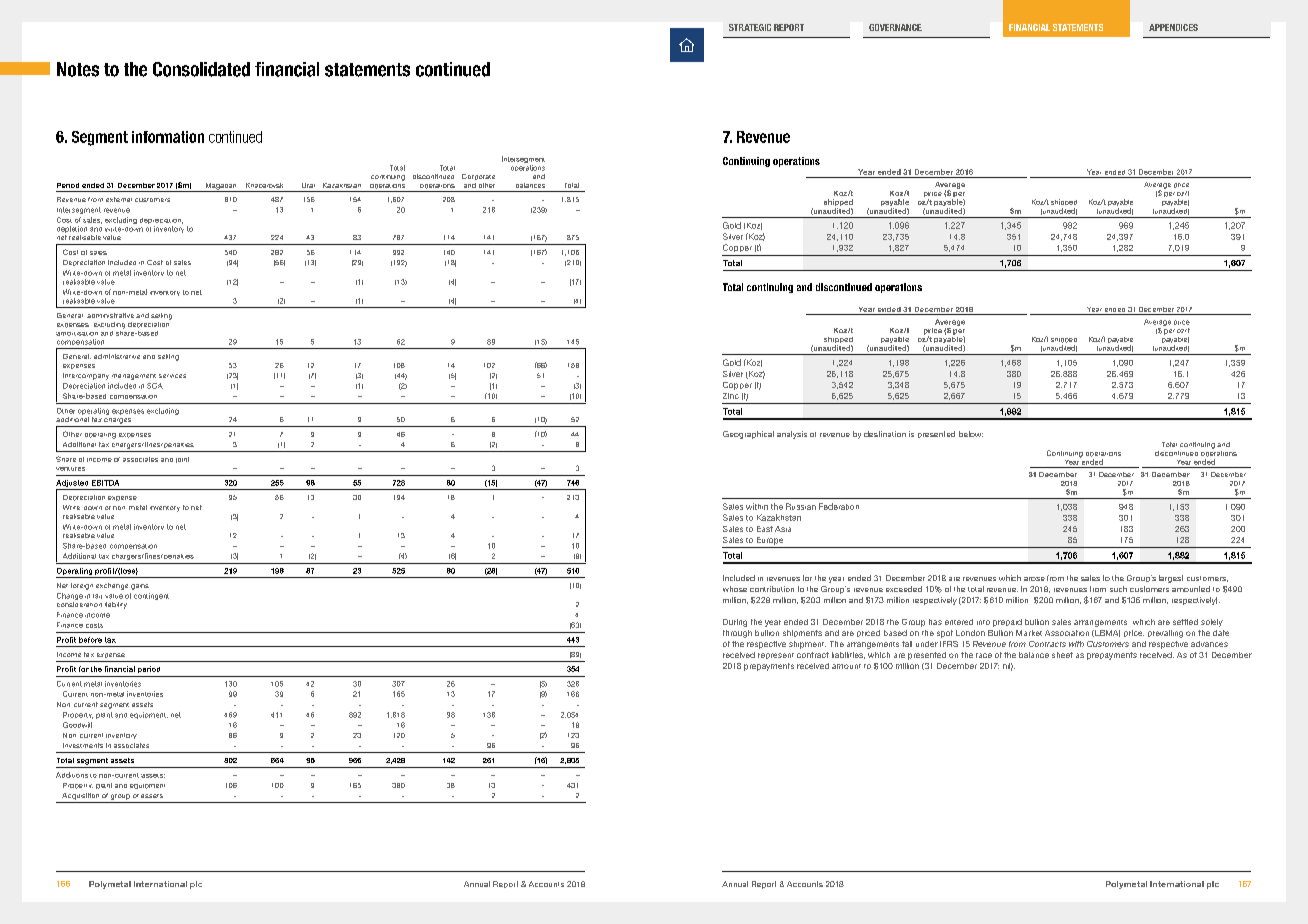  What do you see at coordinates (478, 177) in the page?
I see `Corporate` at bounding box center [478, 177].
